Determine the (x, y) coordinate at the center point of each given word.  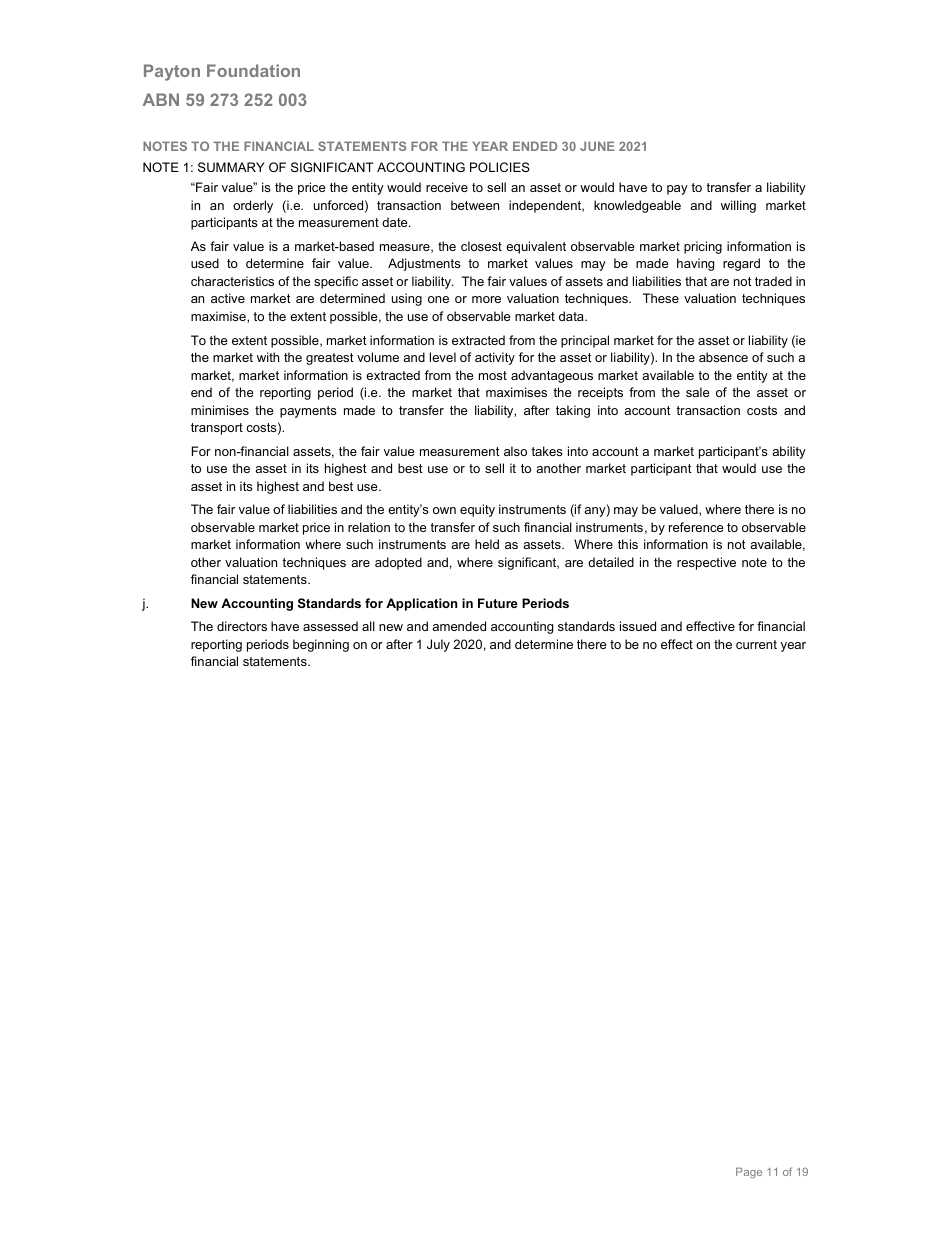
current (756, 644)
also (515, 451)
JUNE (597, 146)
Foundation (253, 70)
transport (217, 429)
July (438, 645)
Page (749, 1173)
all (368, 626)
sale (698, 392)
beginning (321, 645)
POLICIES (500, 167)
